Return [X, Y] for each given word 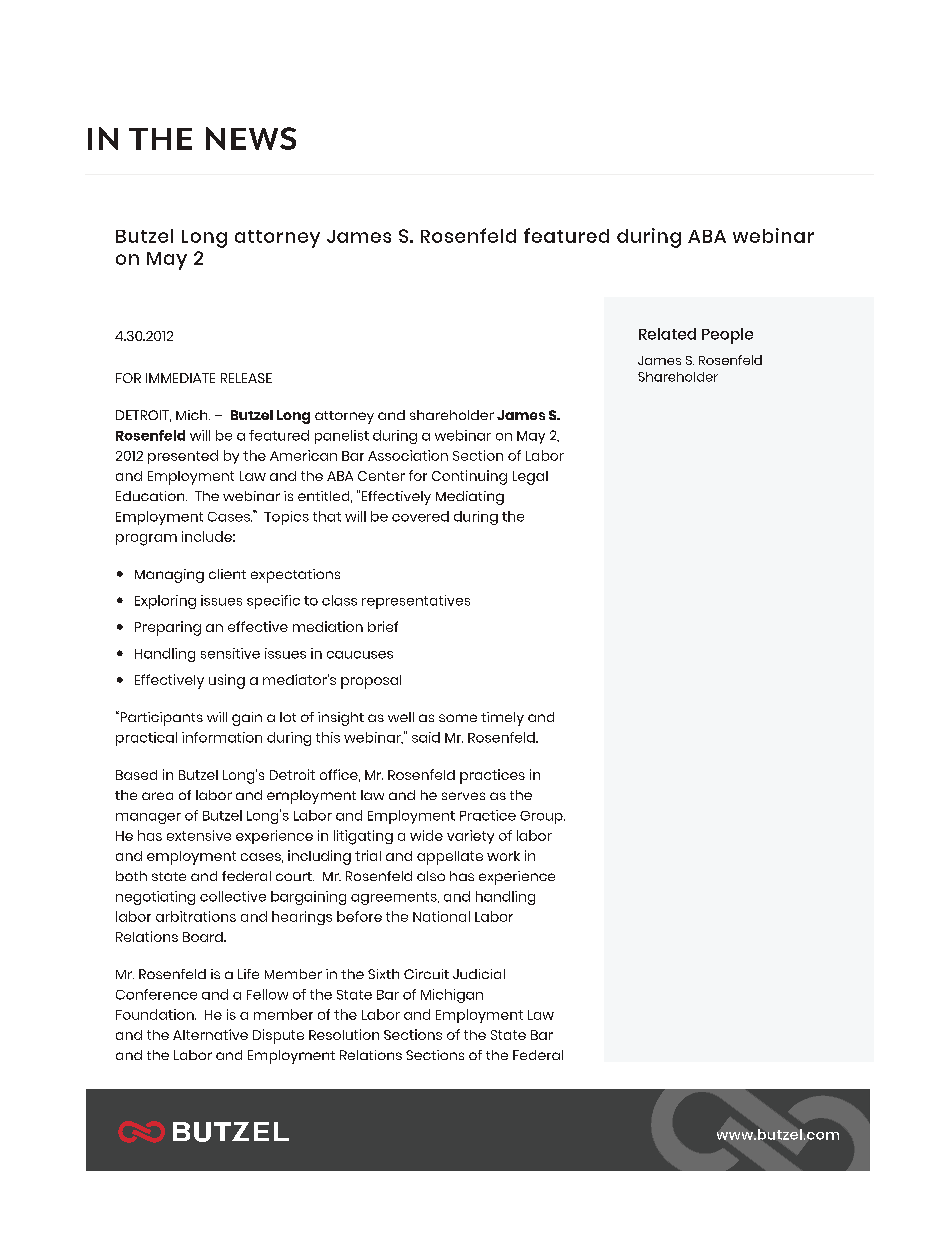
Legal [530, 478]
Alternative [210, 1034]
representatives [416, 602]
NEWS [251, 138]
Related [667, 334]
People [727, 336]
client [227, 574]
